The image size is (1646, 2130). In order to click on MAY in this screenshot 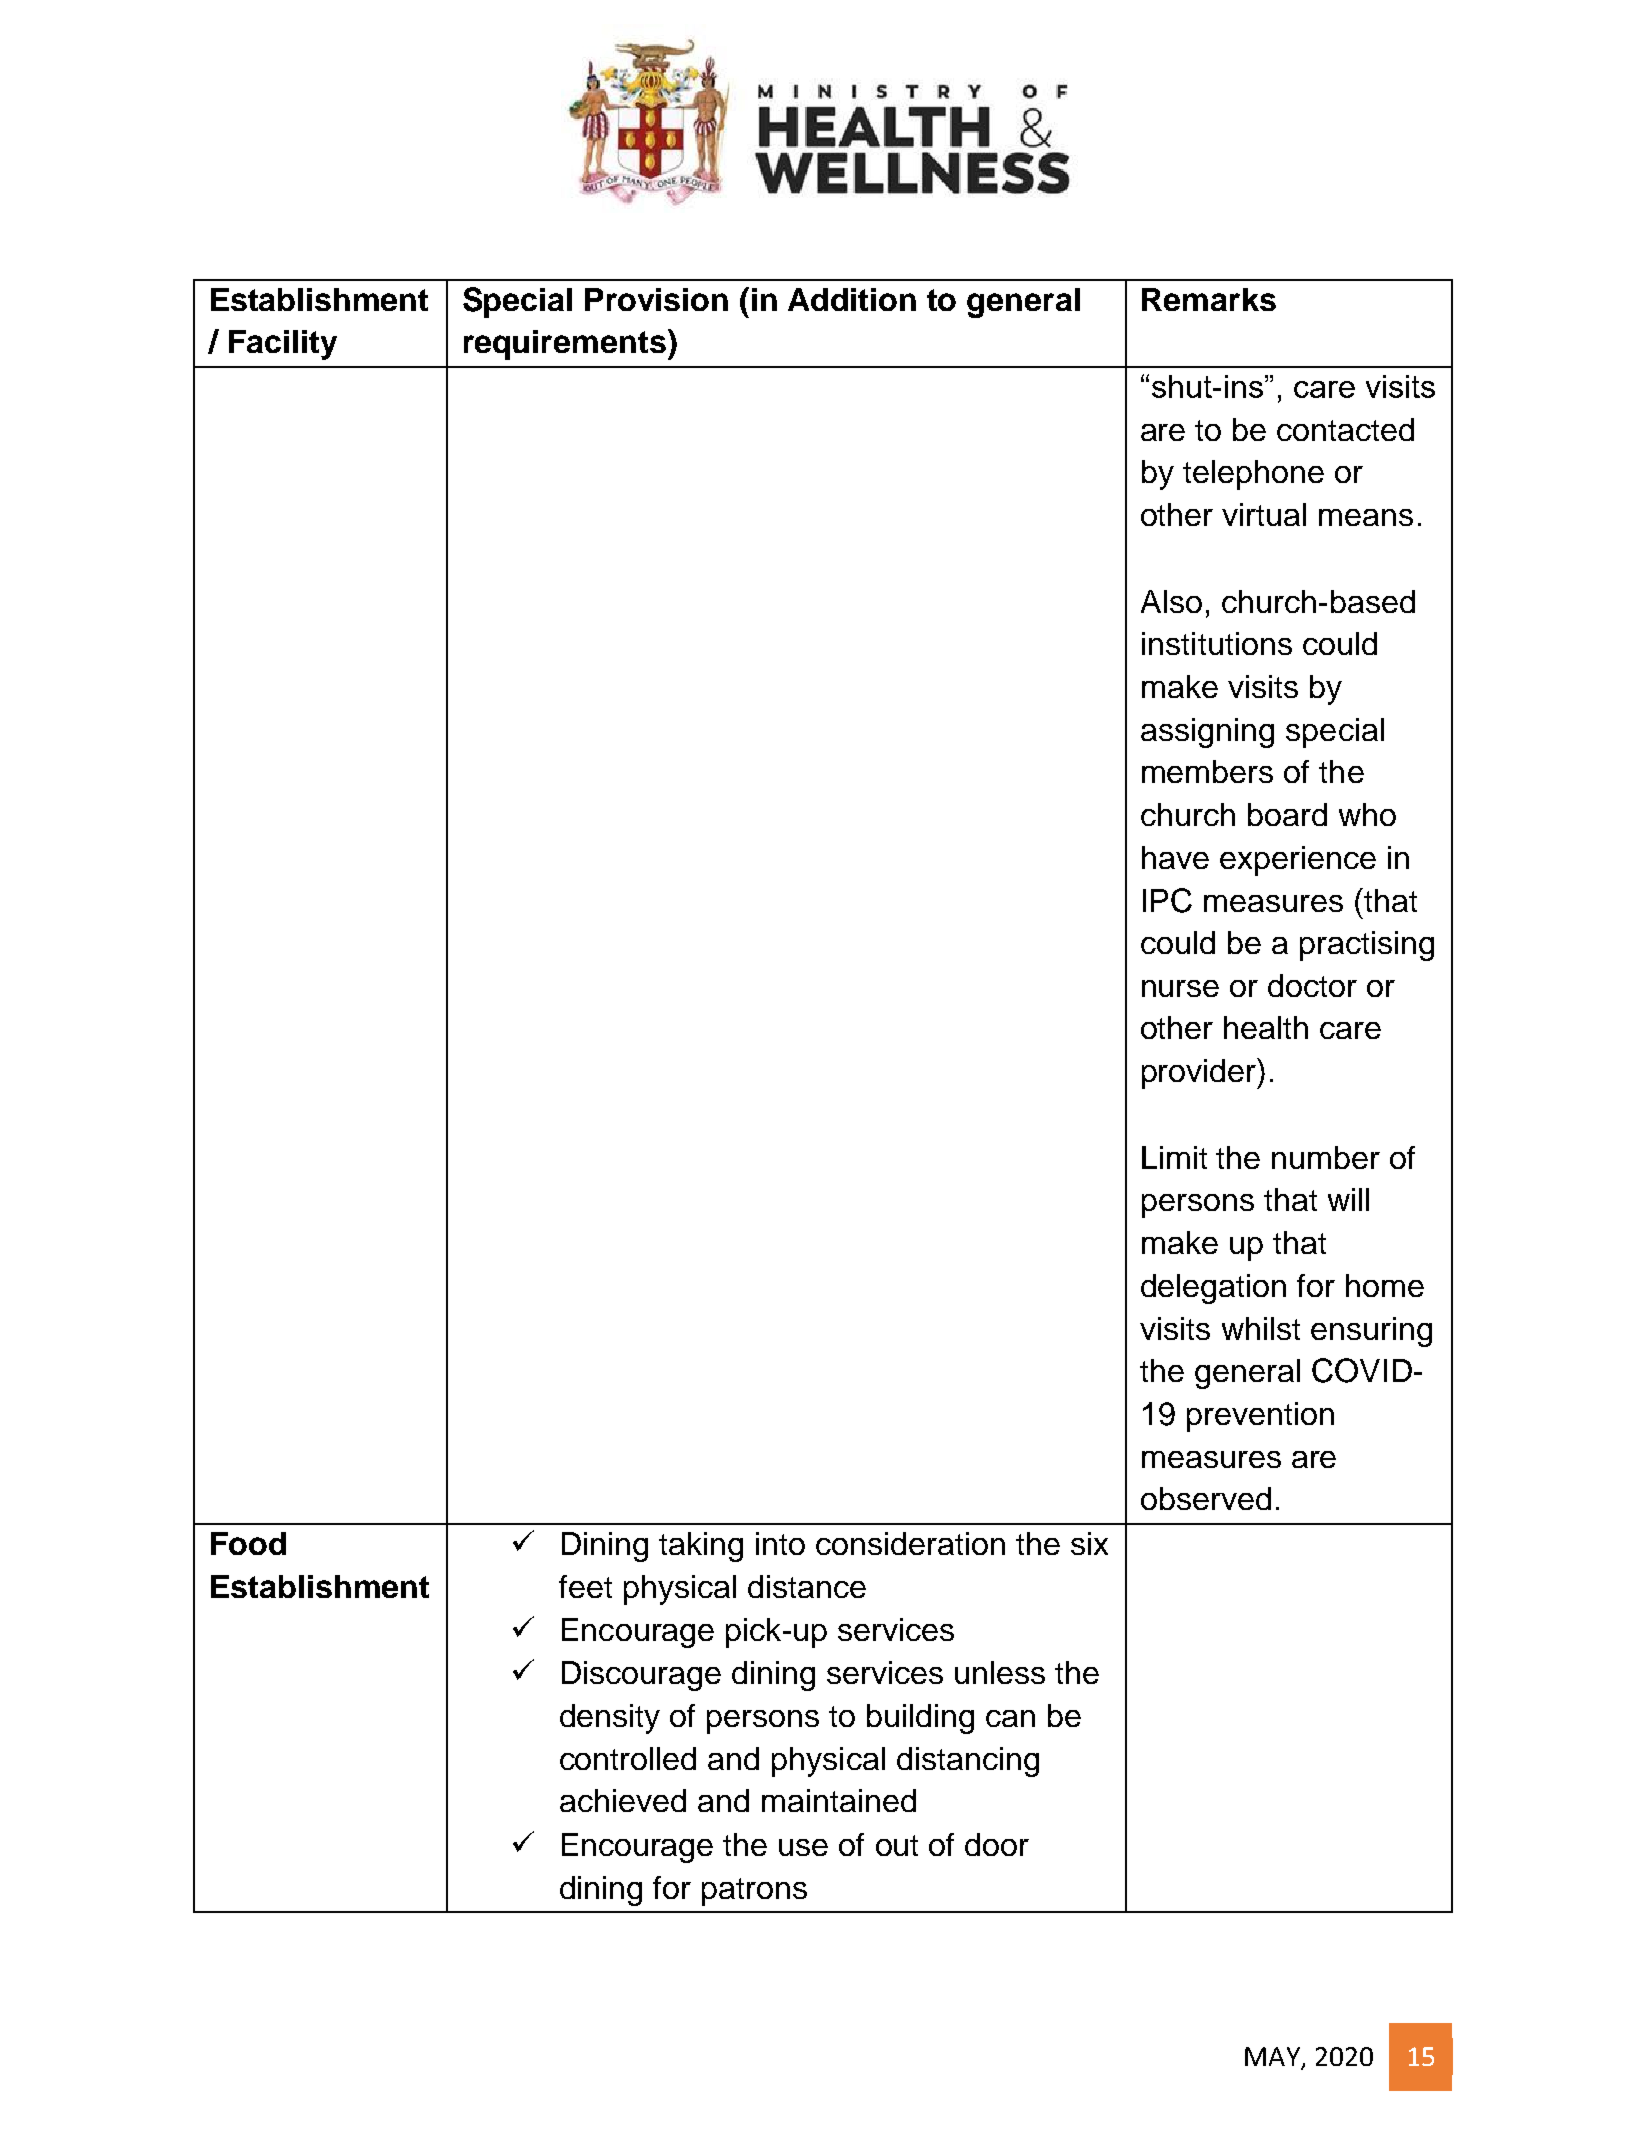, I will do `click(1273, 2058)`.
